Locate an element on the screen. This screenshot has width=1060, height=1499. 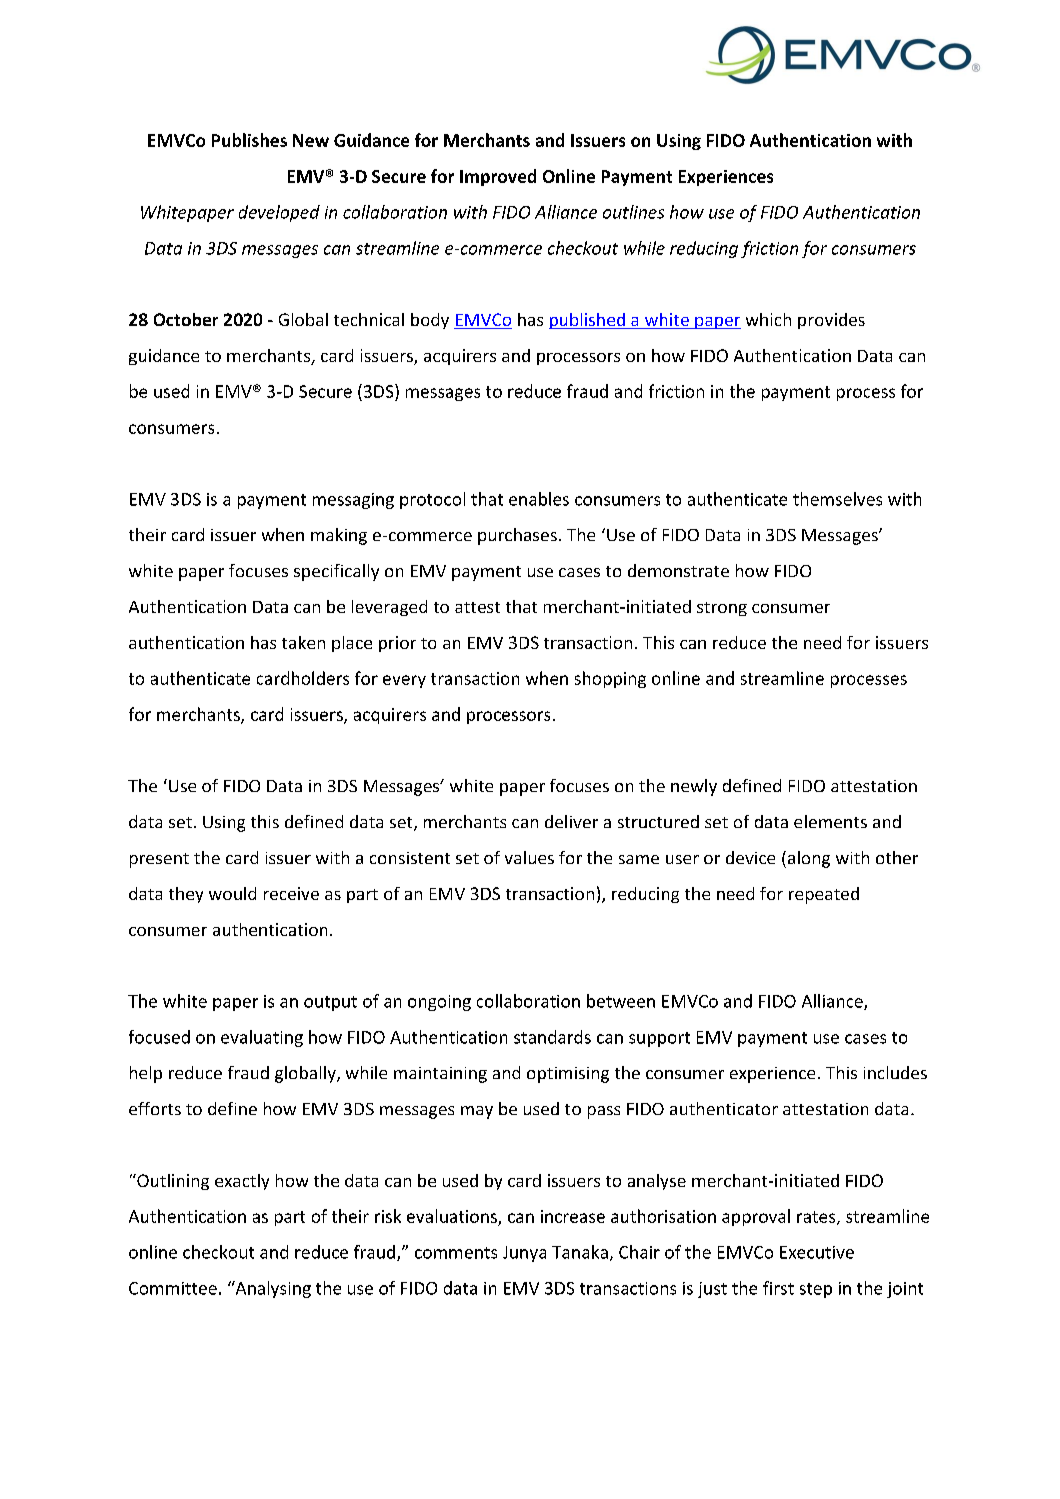
Improved is located at coordinates (498, 177).
